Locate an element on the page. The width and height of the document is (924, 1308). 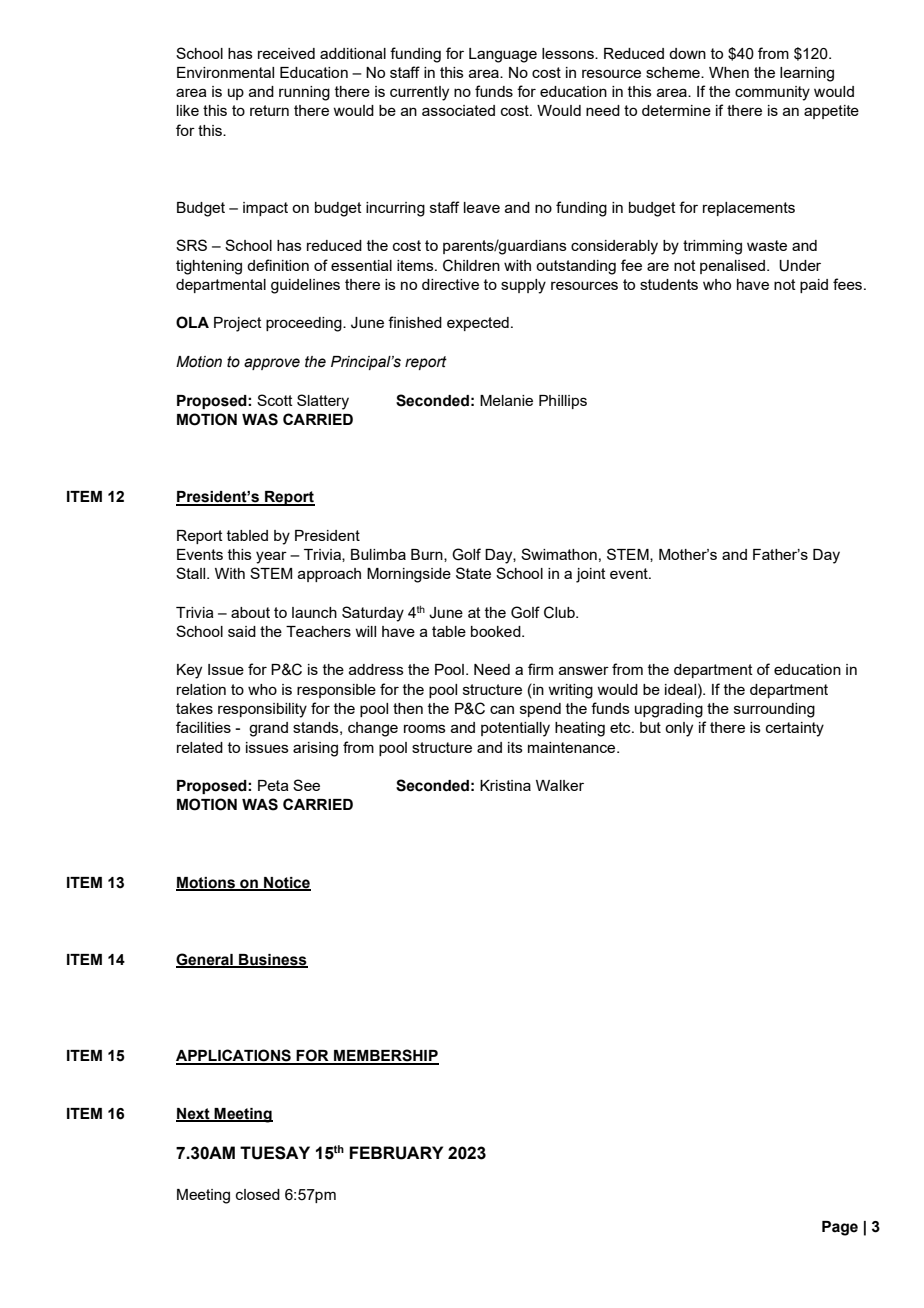
Peta is located at coordinates (273, 785).
